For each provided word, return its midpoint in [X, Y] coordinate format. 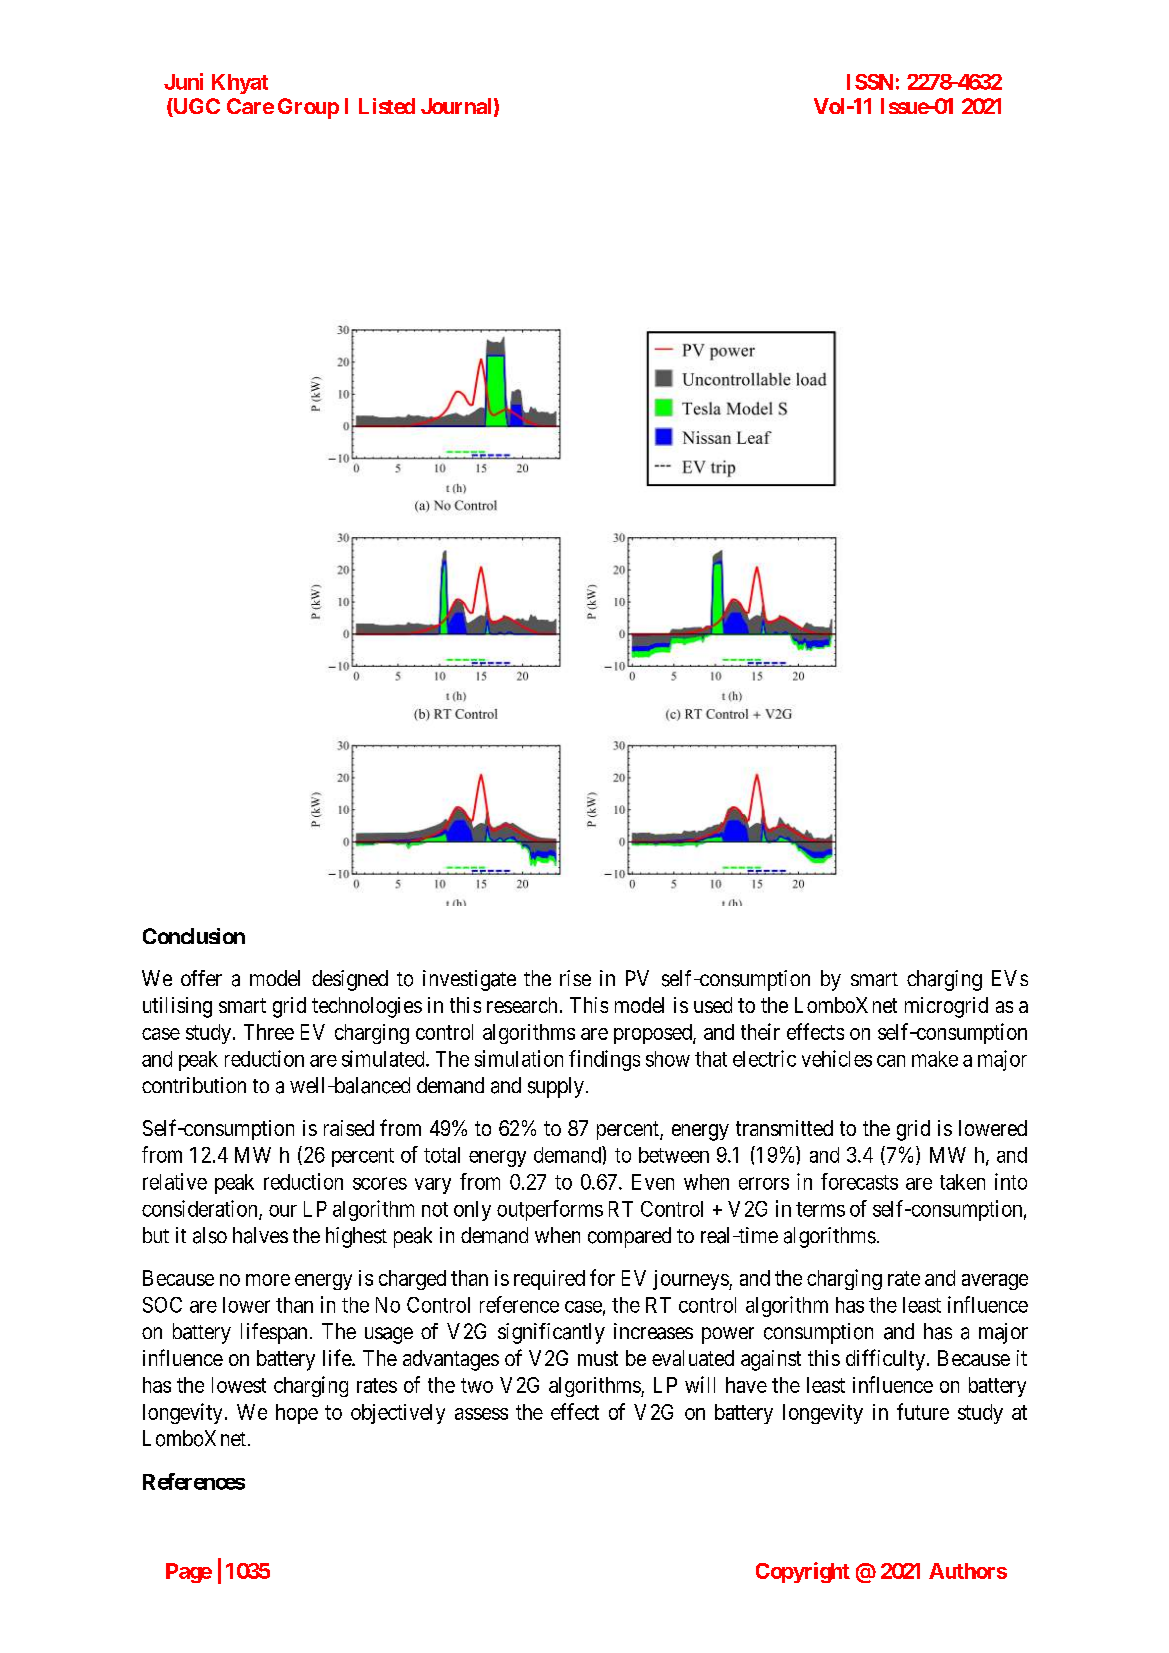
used [713, 1005]
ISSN [870, 82]
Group [308, 108]
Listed [387, 106]
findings [604, 1060]
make [935, 1059]
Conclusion [194, 936]
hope [297, 1414]
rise [575, 978]
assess [481, 1414]
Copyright [803, 1572]
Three [269, 1032]
